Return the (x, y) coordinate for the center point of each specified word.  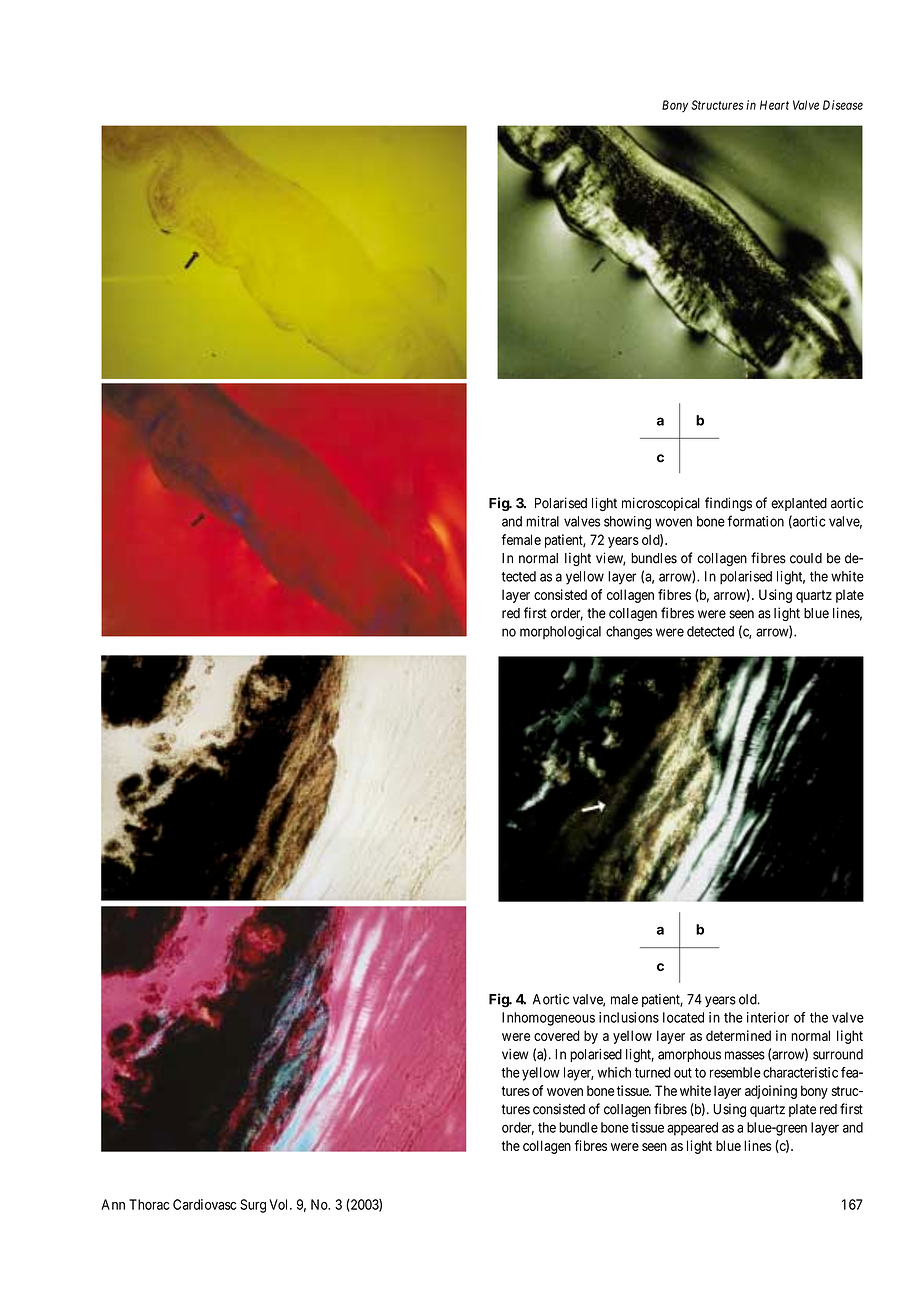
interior (768, 1017)
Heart (774, 105)
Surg (253, 1206)
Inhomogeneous (548, 1019)
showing (627, 523)
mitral (542, 521)
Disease (843, 105)
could (806, 558)
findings (728, 504)
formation (755, 521)
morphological (560, 633)
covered (557, 1035)
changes (629, 633)
